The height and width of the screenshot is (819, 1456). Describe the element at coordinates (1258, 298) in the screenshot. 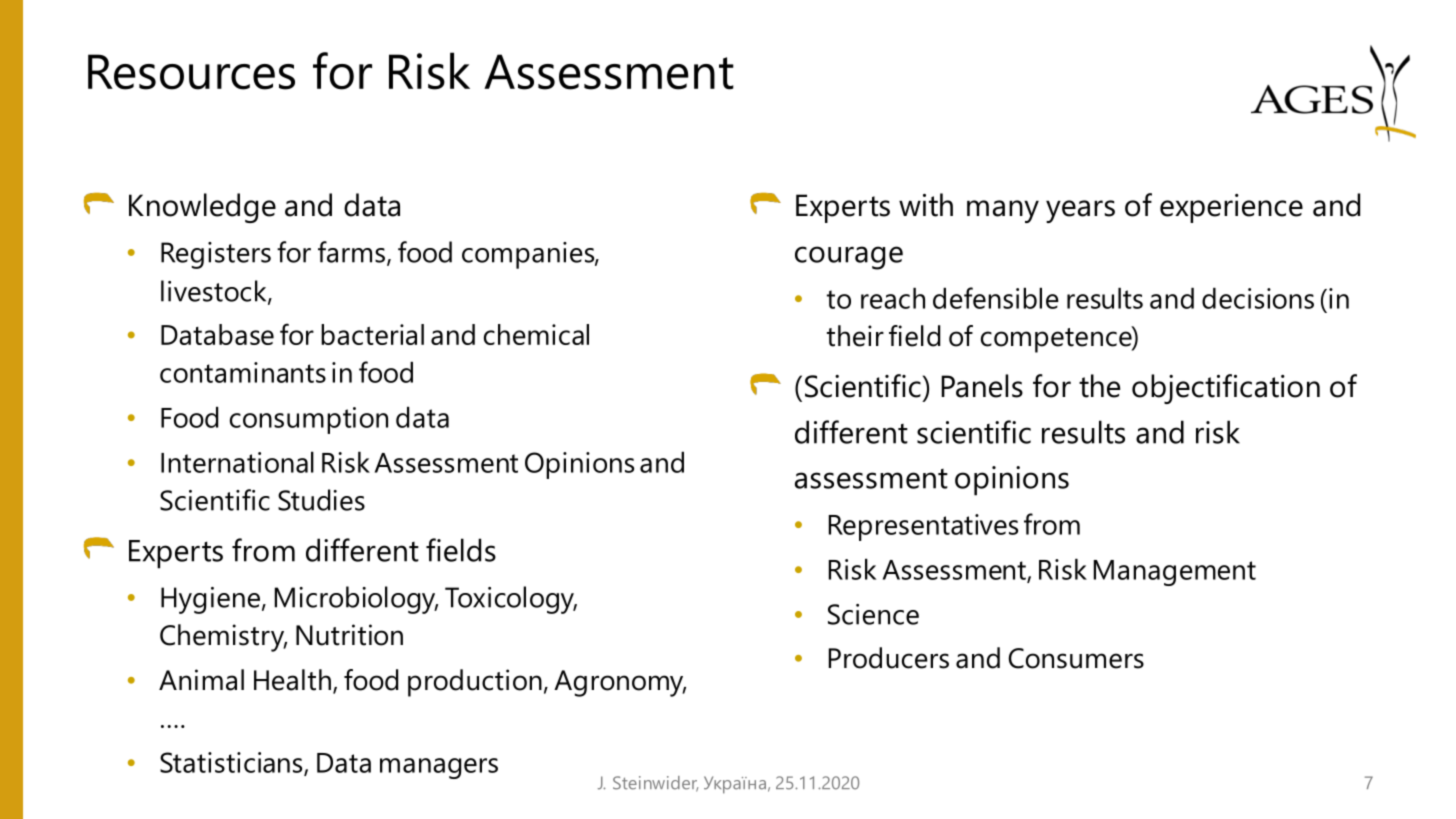

I see `decisions` at that location.
